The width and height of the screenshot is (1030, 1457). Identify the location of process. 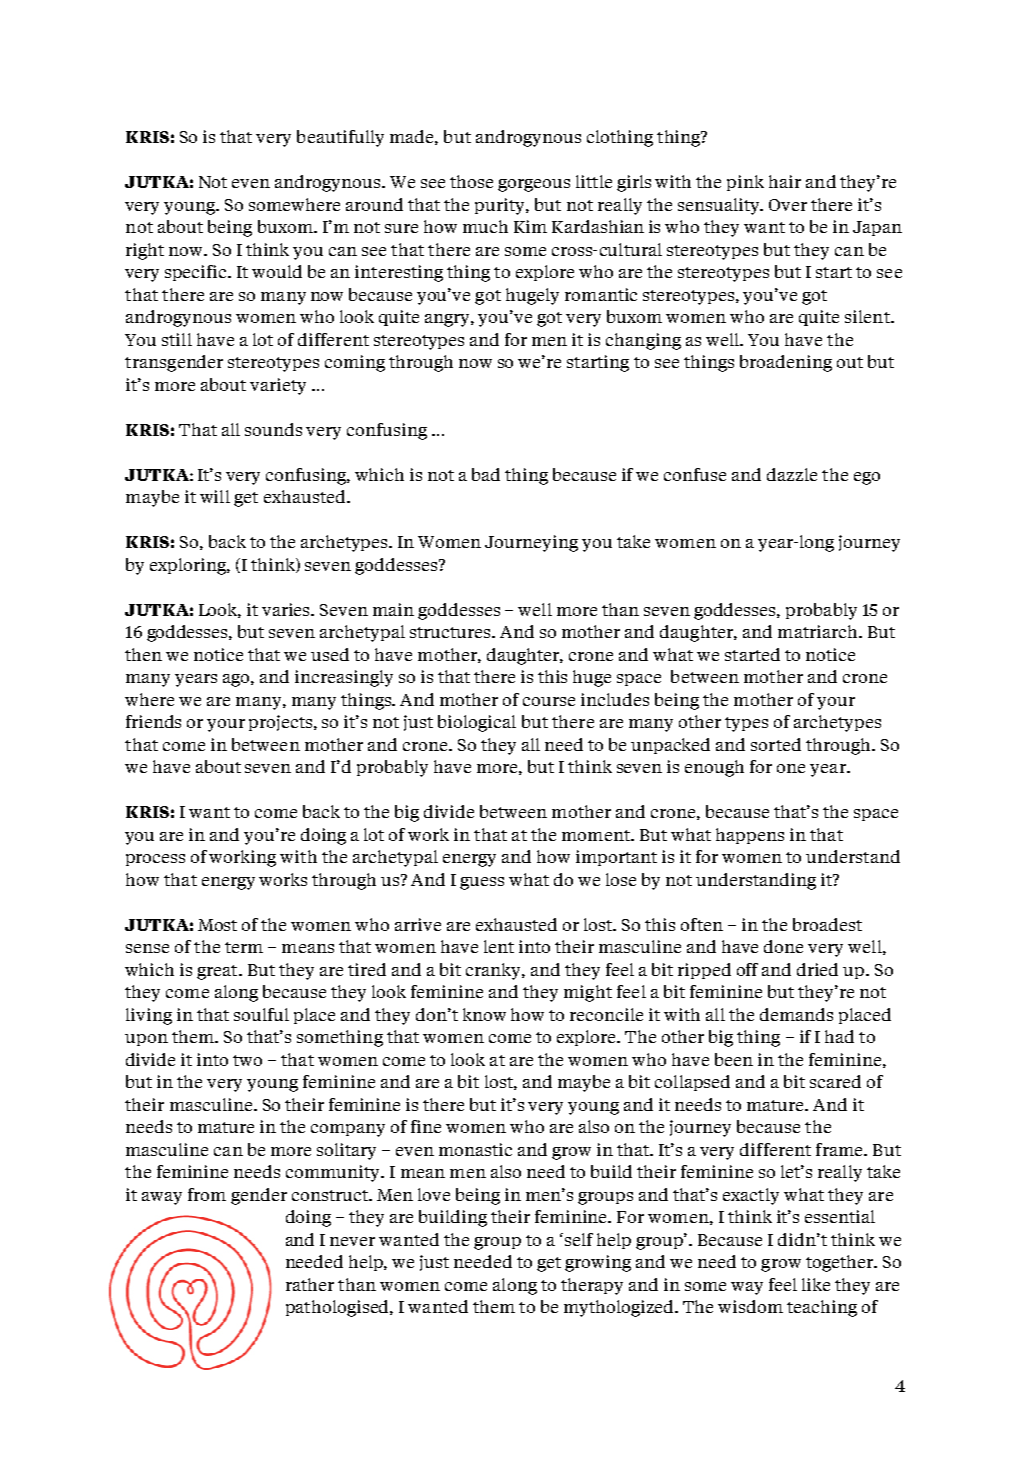
(155, 860).
